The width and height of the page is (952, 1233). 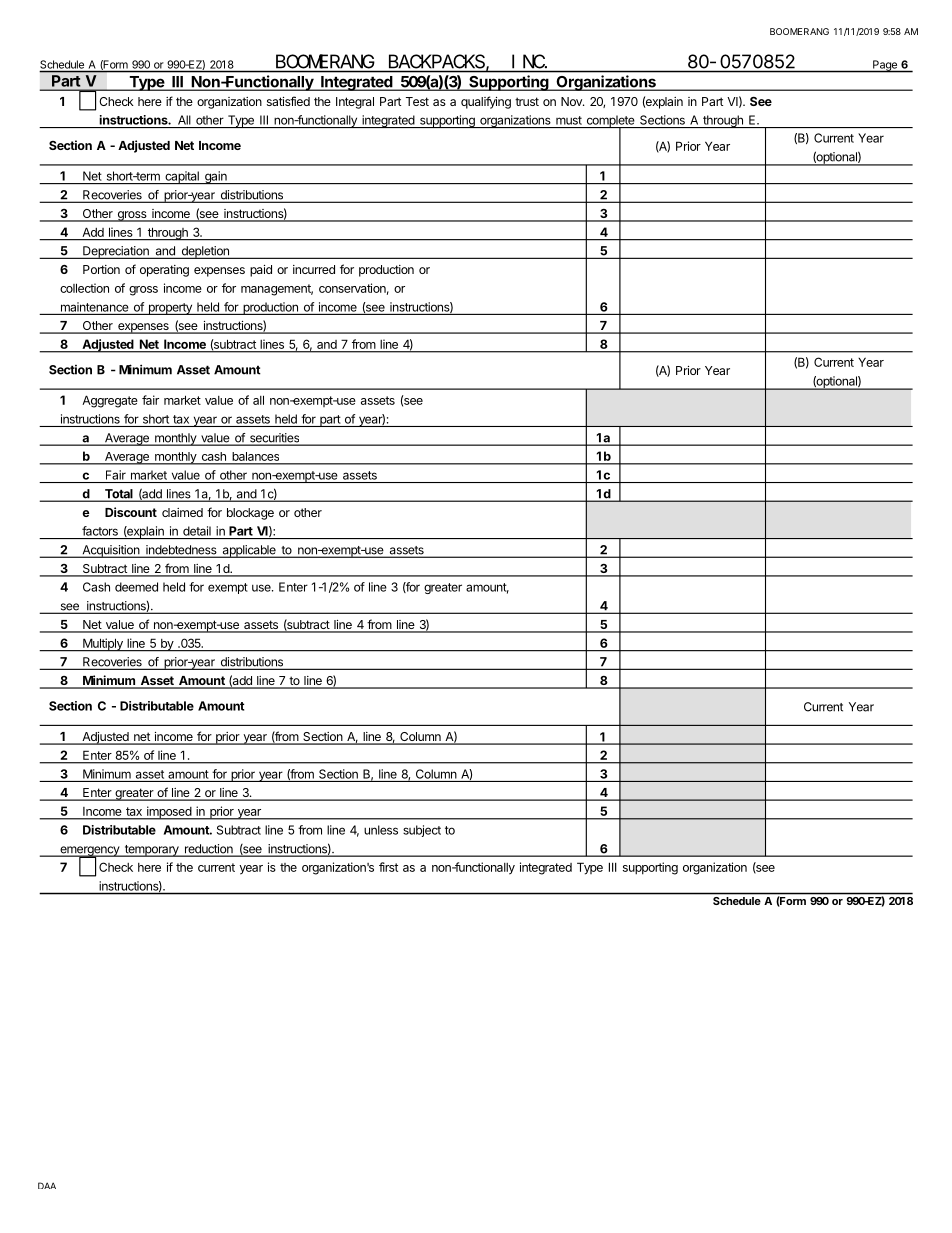 I want to click on subject, so click(x=422, y=831).
